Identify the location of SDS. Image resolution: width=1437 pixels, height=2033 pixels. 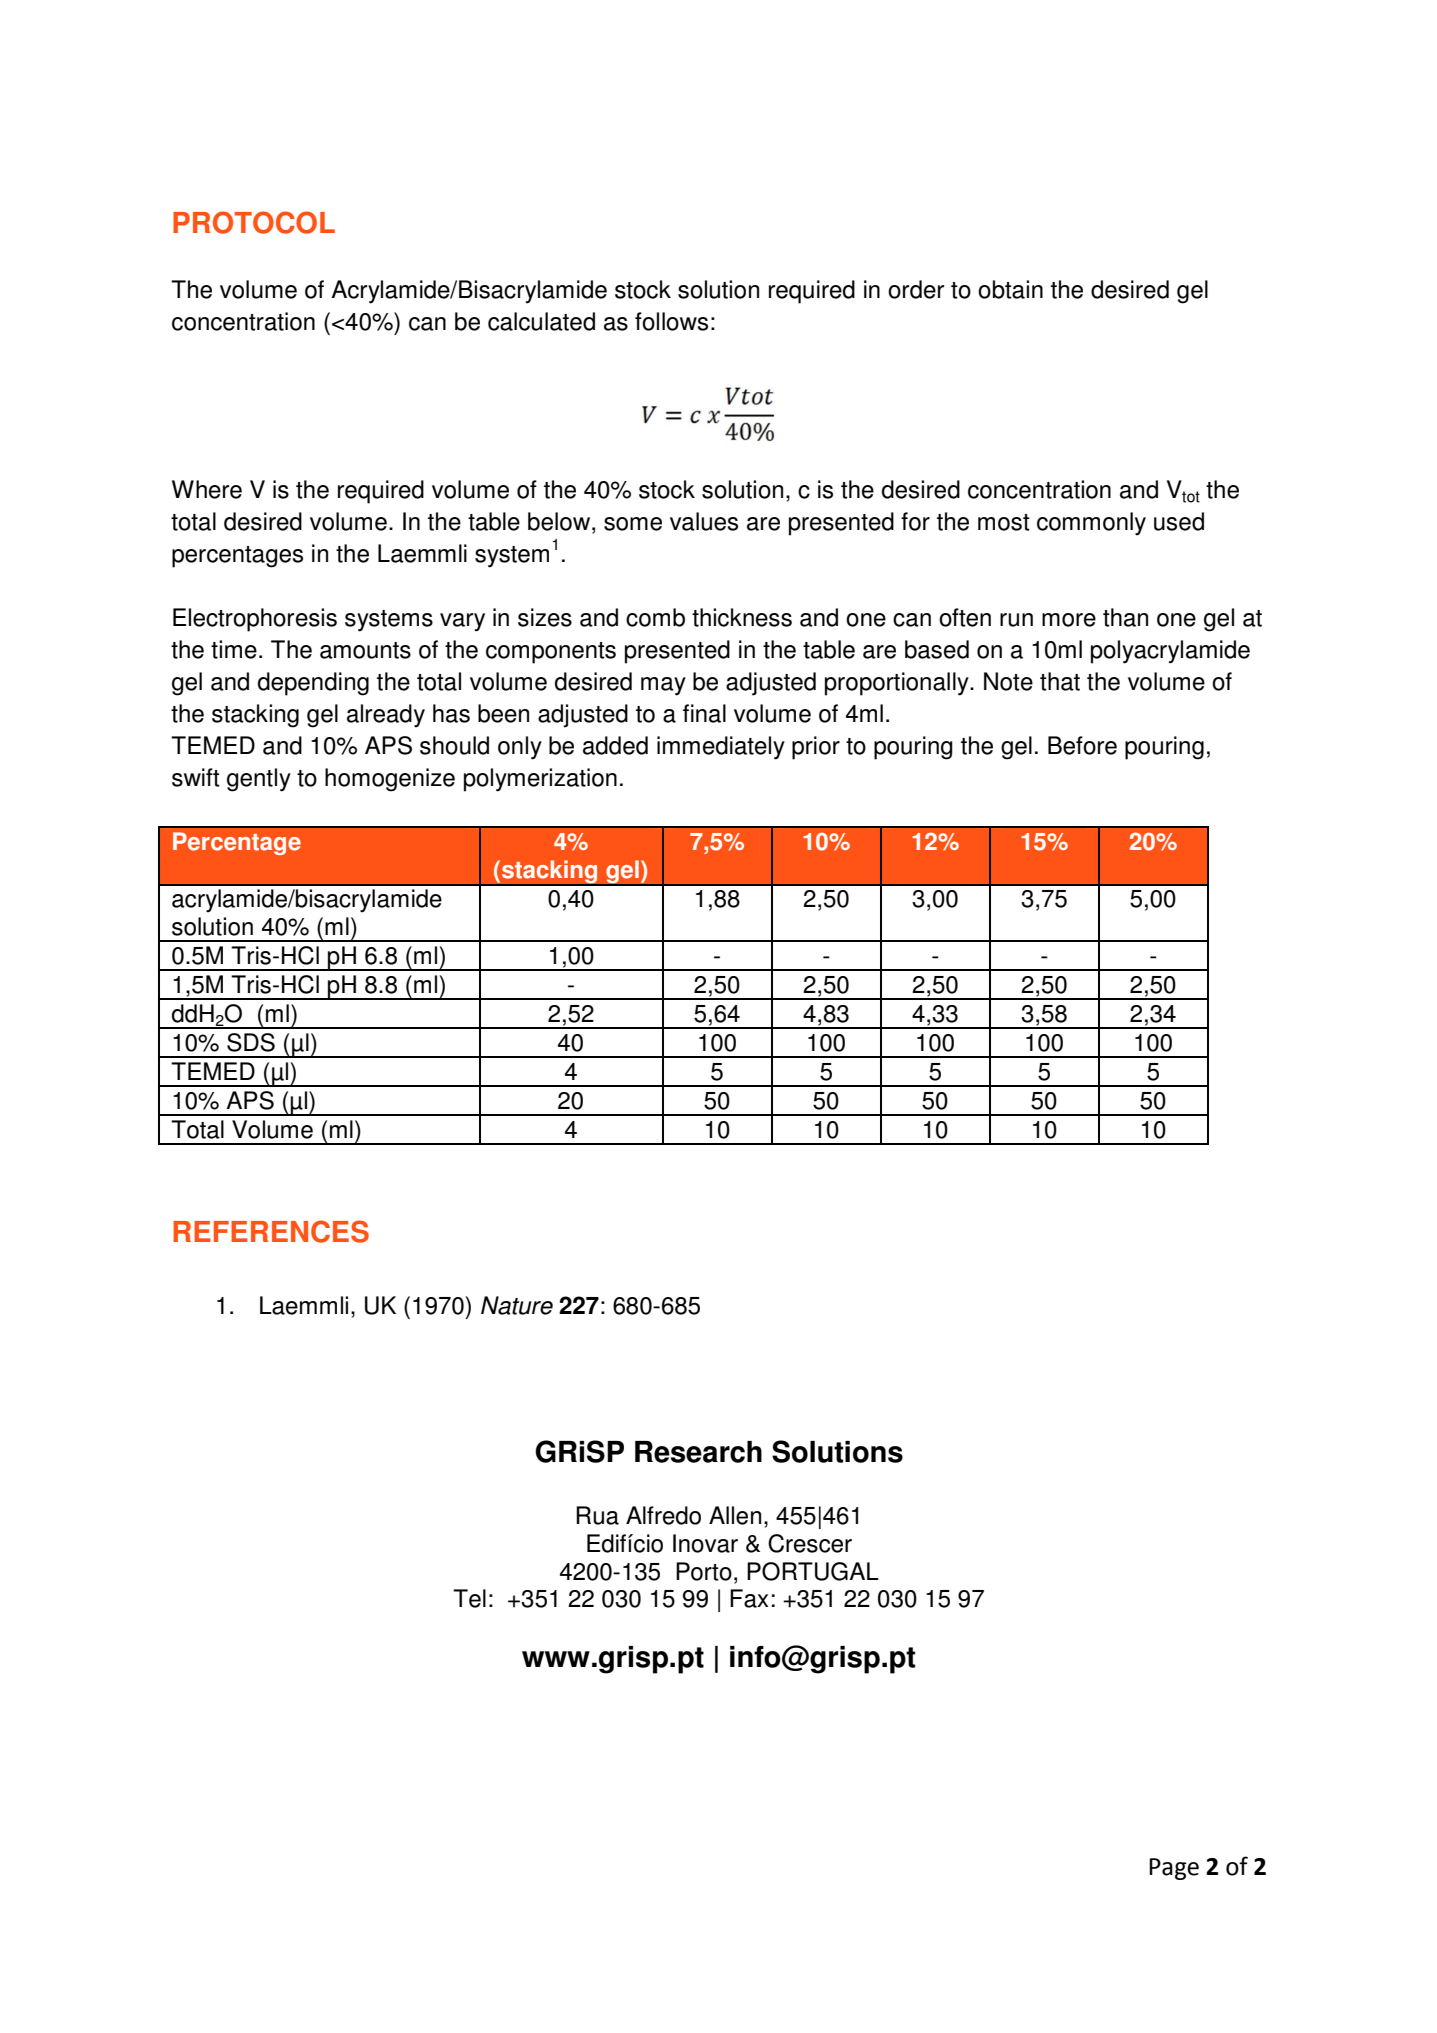
(251, 1042).
